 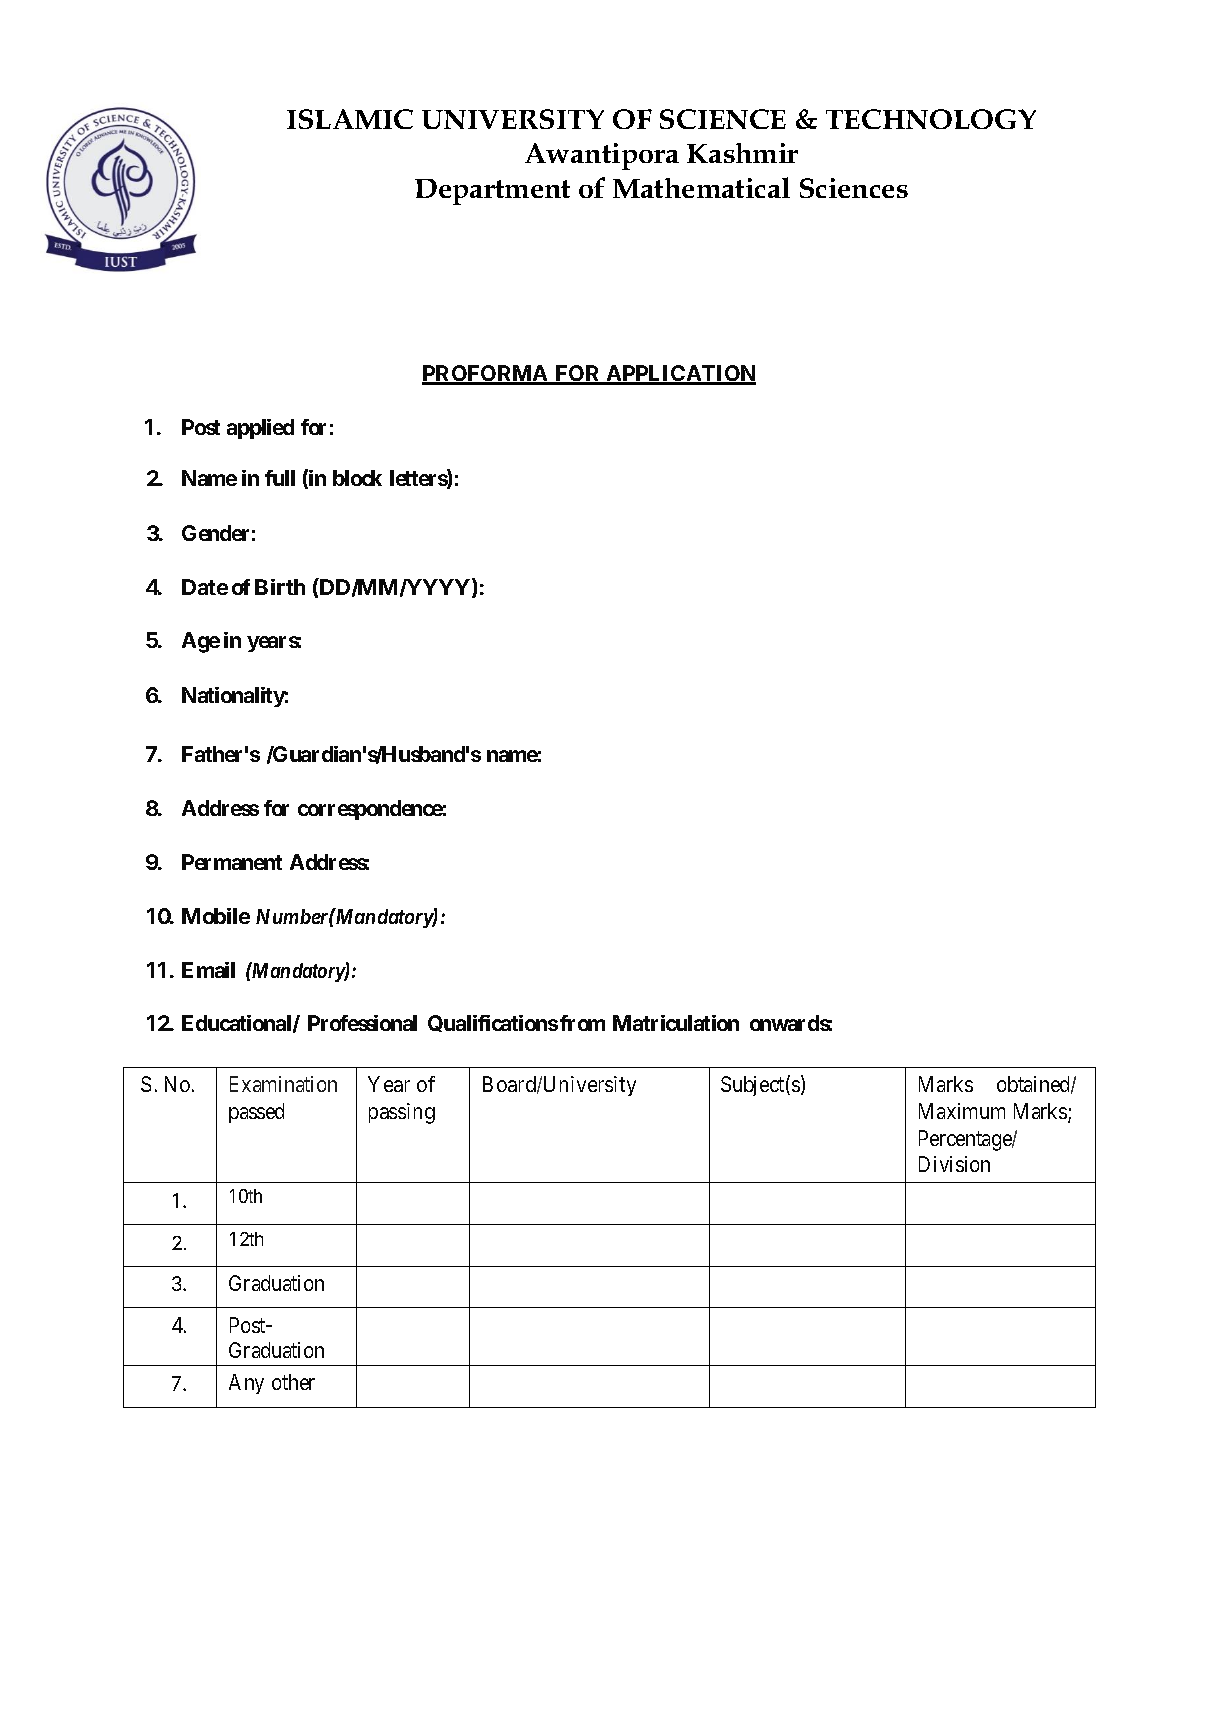 I want to click on Examination, so click(x=283, y=1084).
